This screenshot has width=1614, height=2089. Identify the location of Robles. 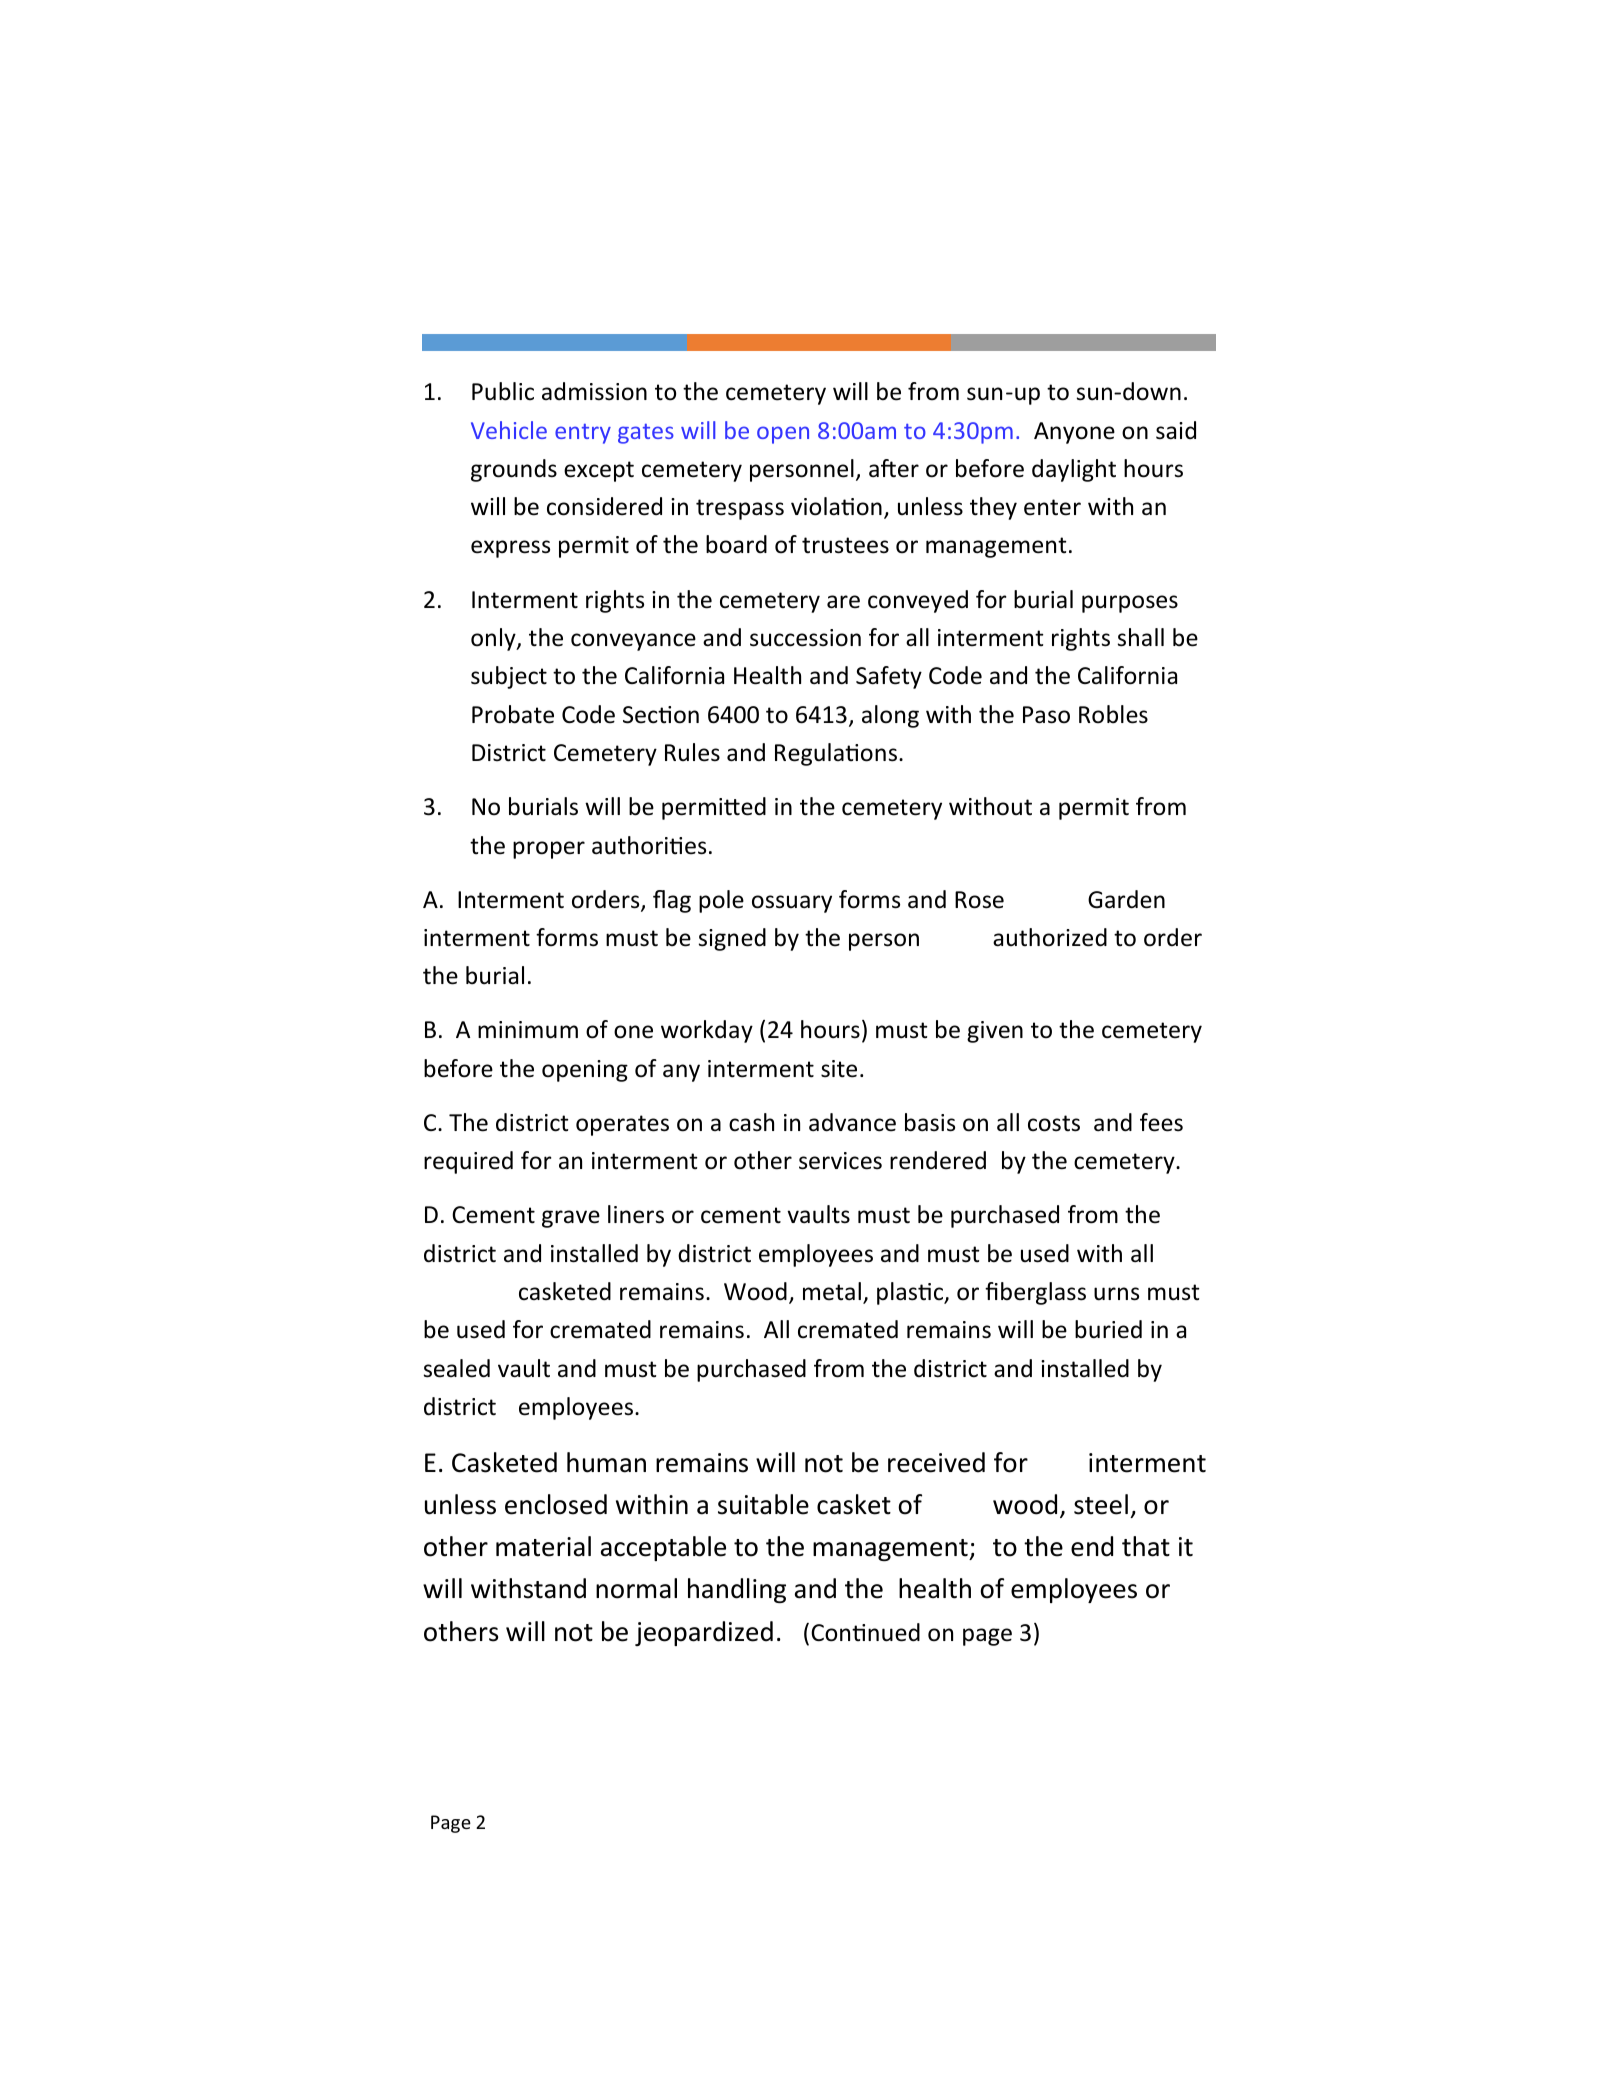
(1113, 714).
